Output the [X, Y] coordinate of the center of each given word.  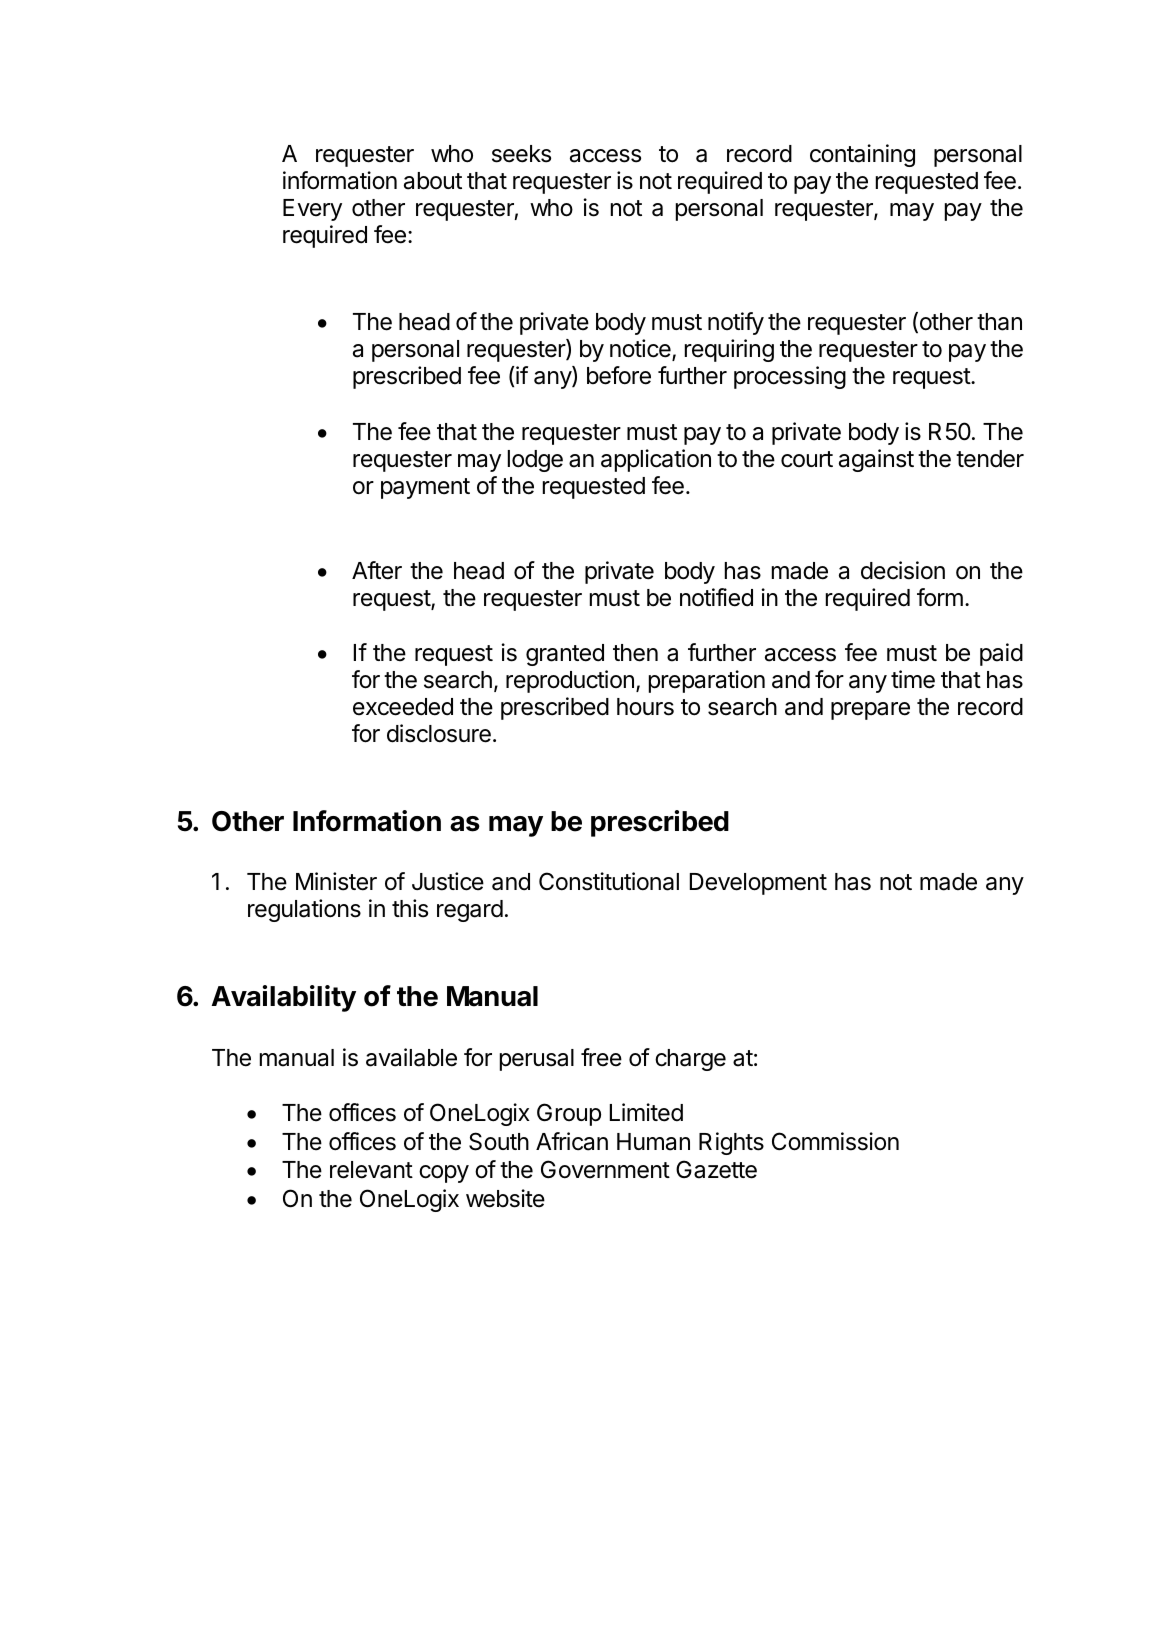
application [656, 460]
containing [862, 155]
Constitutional [609, 881]
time [913, 679]
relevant [371, 1170]
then [635, 653]
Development [758, 884]
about [433, 181]
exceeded [403, 707]
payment [425, 488]
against [876, 460]
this [410, 908]
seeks [521, 154]
